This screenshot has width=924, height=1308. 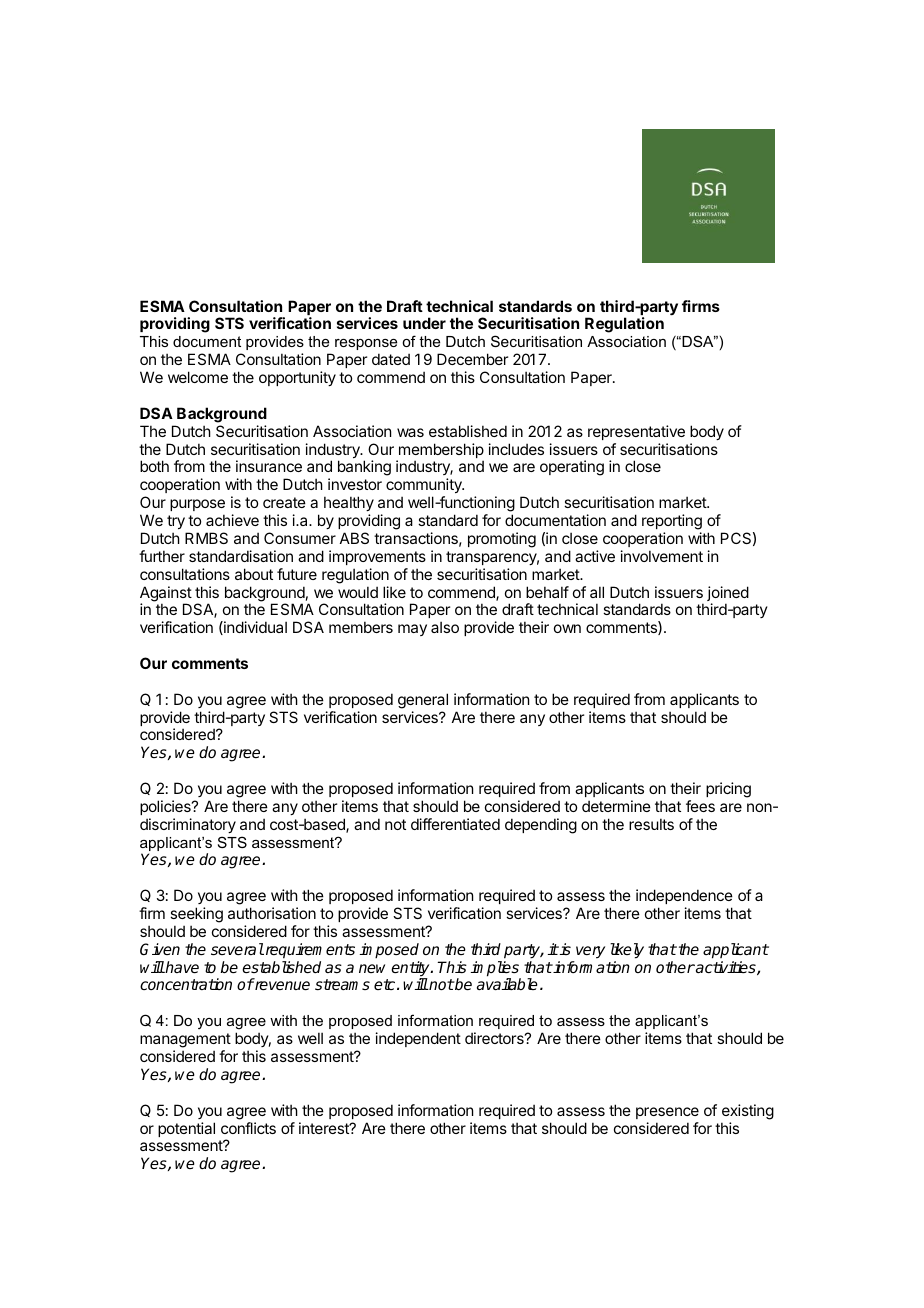 What do you see at coordinates (455, 824) in the screenshot?
I see `differentiated` at bounding box center [455, 824].
